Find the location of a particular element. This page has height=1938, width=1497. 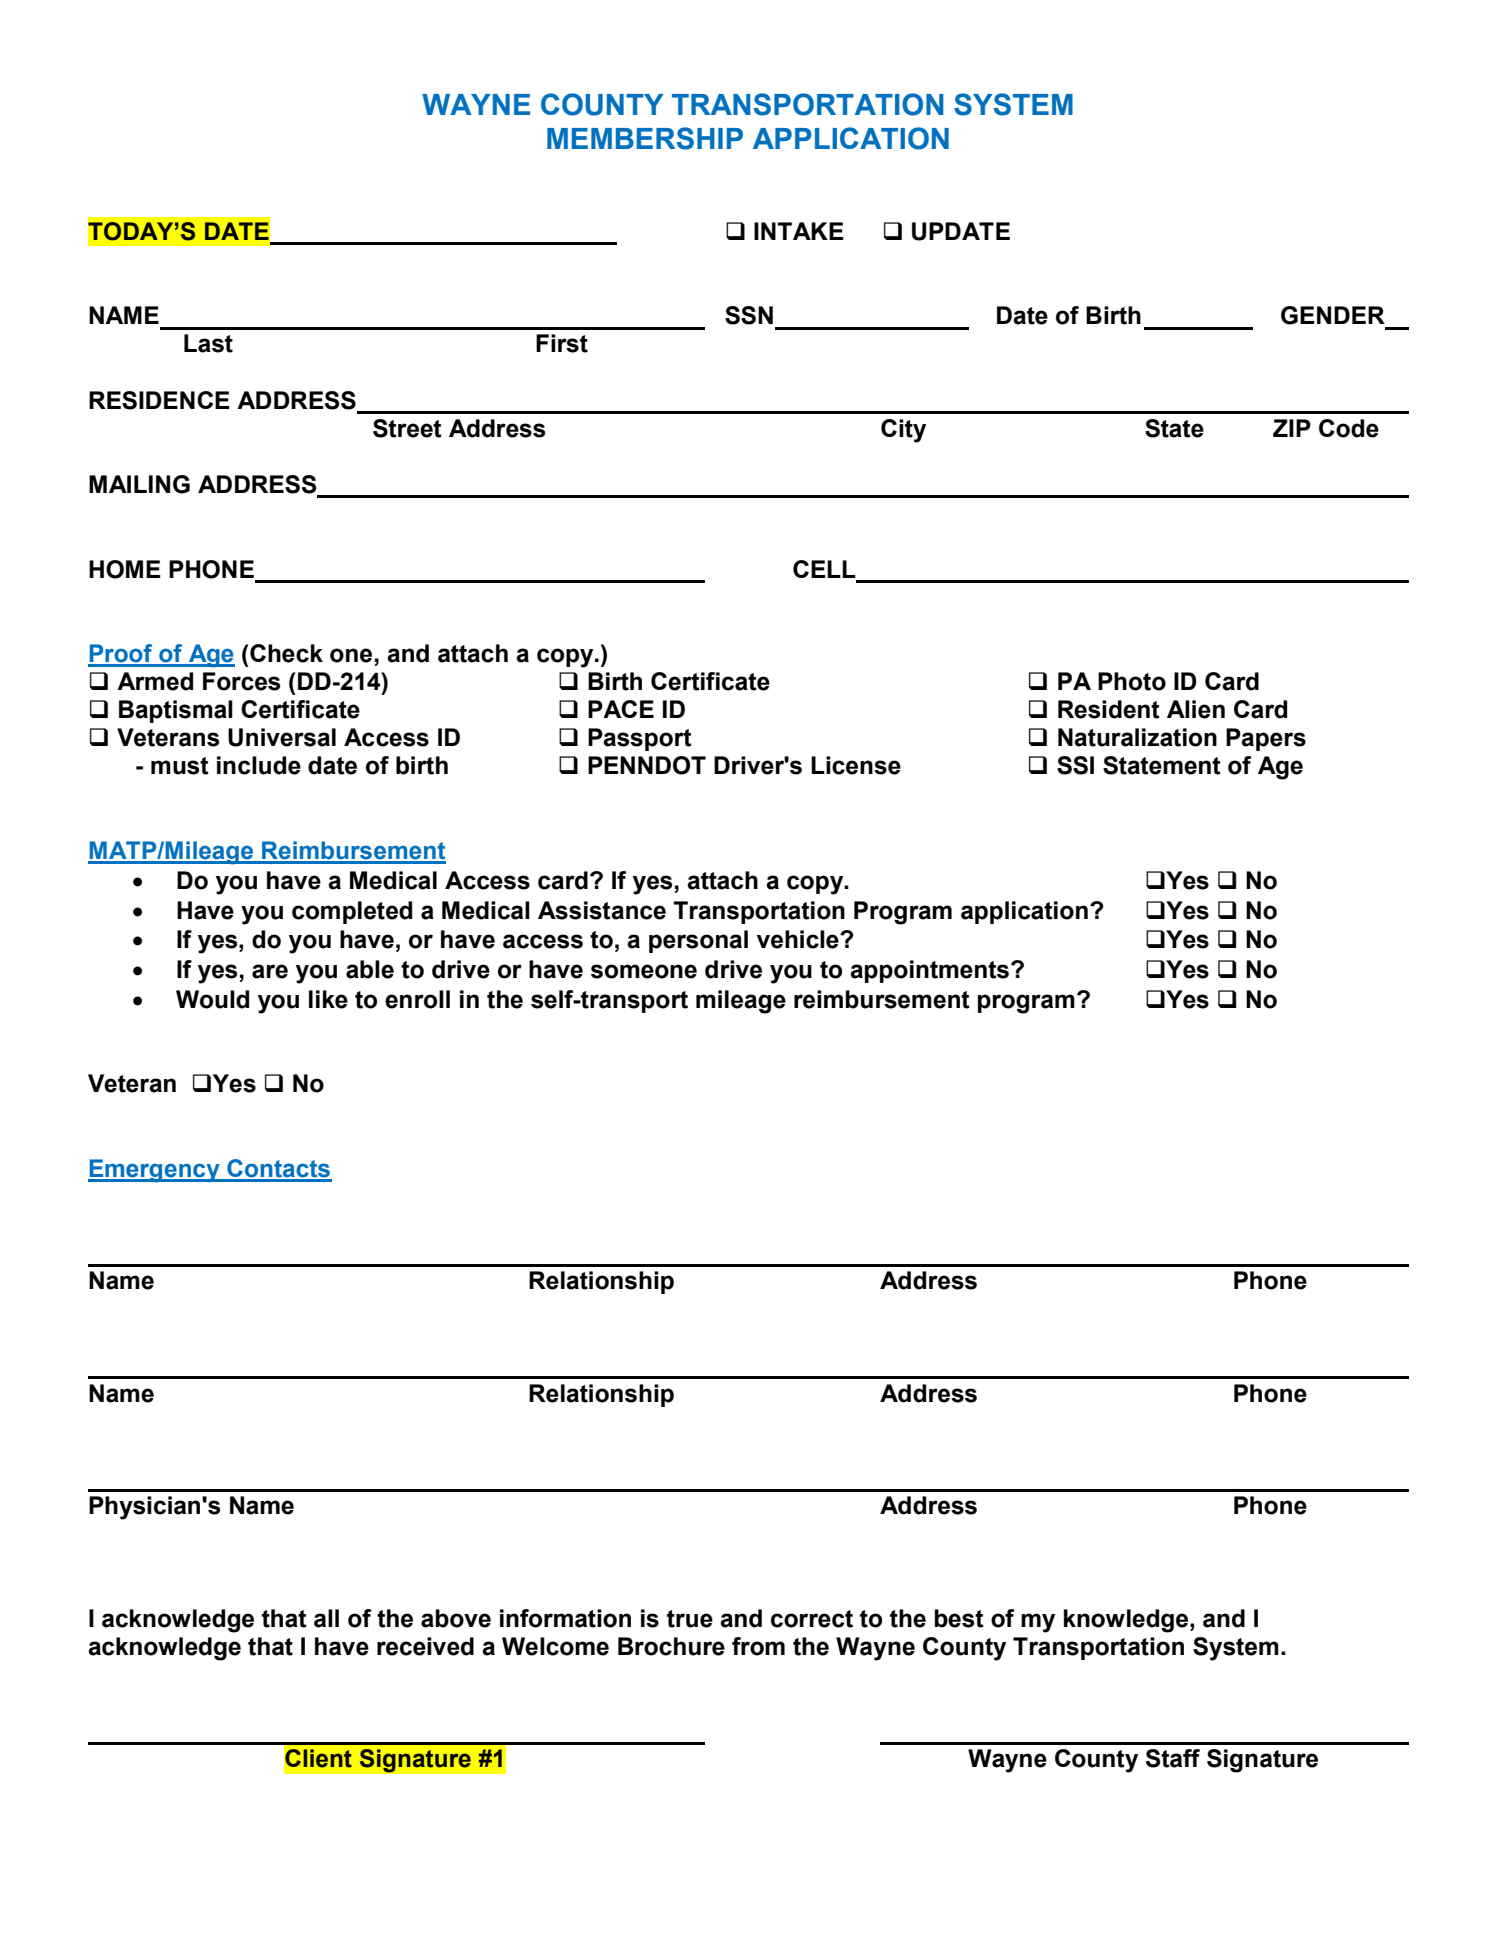

appointments is located at coordinates (931, 971).
